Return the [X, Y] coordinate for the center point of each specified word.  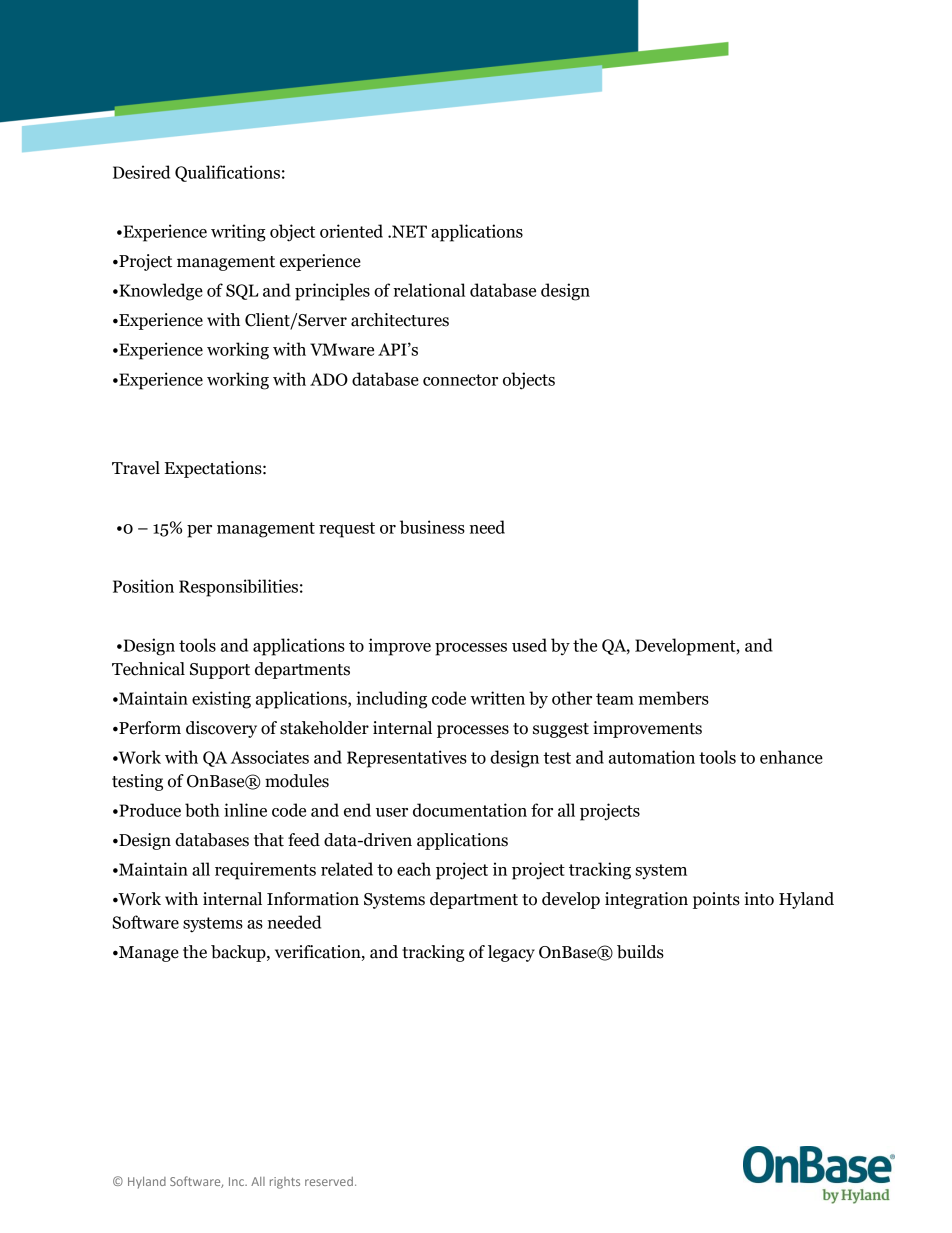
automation [652, 757]
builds [640, 952]
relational [429, 290]
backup [239, 953]
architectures [400, 320]
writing [238, 233]
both [202, 810]
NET [408, 231]
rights [285, 1183]
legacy [511, 953]
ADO [329, 379]
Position [143, 586]
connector [460, 380]
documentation [470, 810]
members [673, 698]
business [432, 527]
